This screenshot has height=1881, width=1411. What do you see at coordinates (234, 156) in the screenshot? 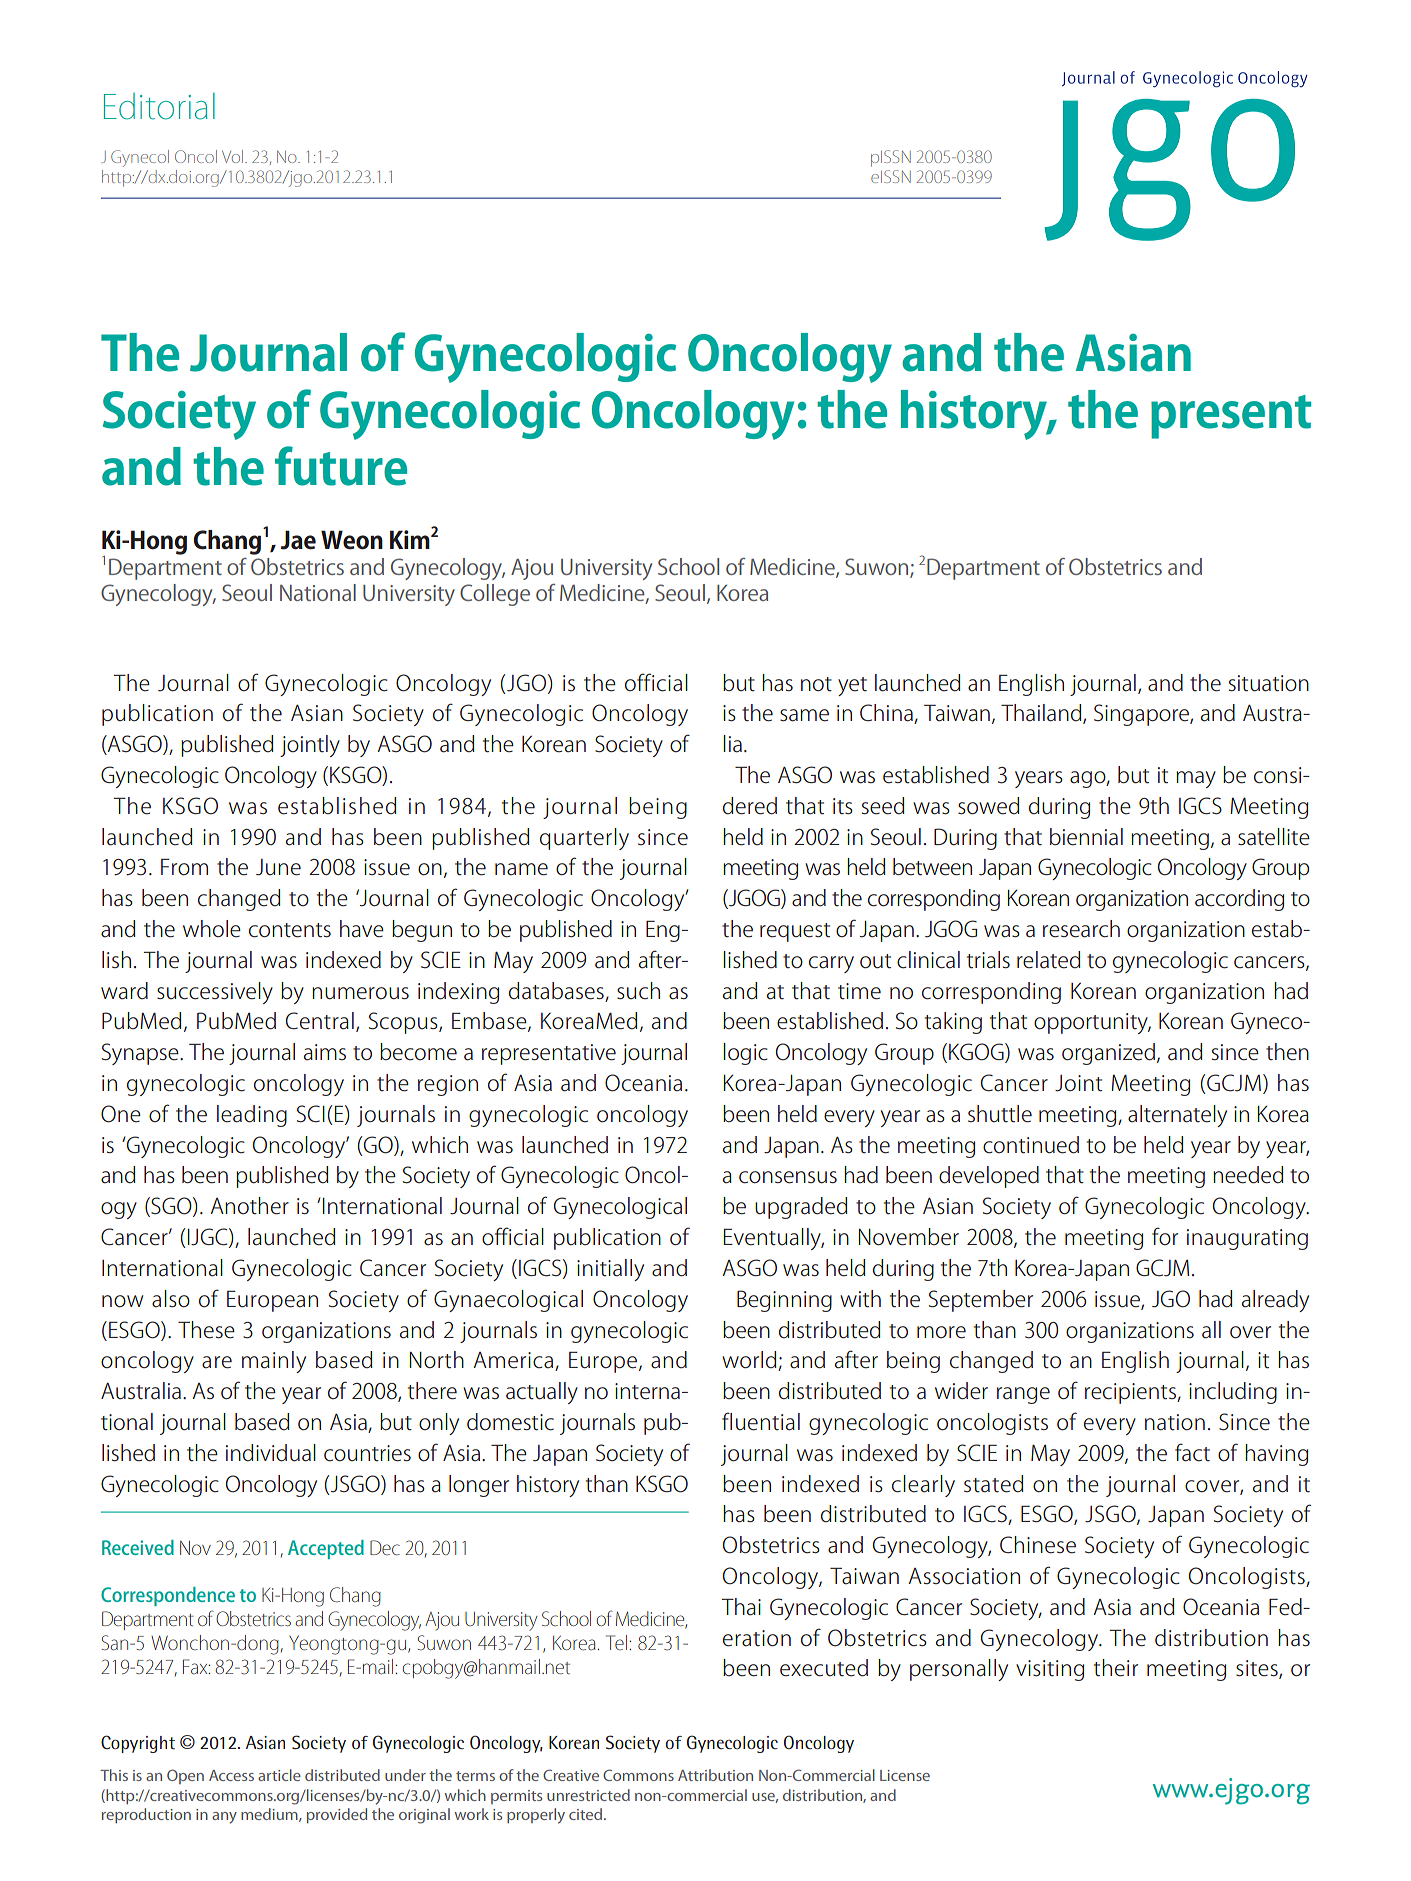
I see `Vol` at bounding box center [234, 156].
